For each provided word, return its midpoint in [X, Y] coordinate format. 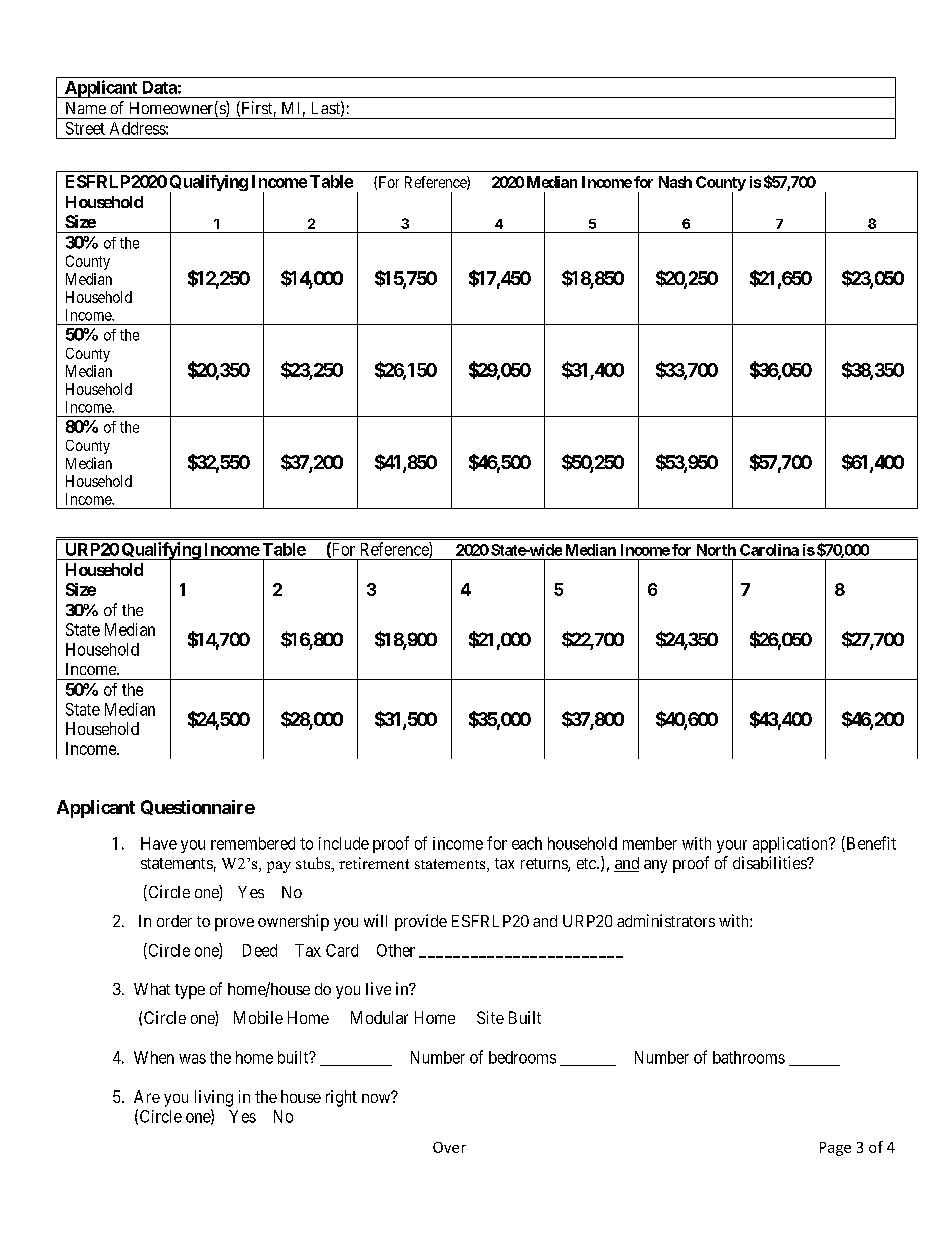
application [791, 845]
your [732, 846]
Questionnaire [198, 807]
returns [545, 865]
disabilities [770, 862]
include [344, 843]
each [527, 843]
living [214, 1098]
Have [159, 843]
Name [86, 108]
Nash [675, 182]
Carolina [769, 550]
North [716, 550]
